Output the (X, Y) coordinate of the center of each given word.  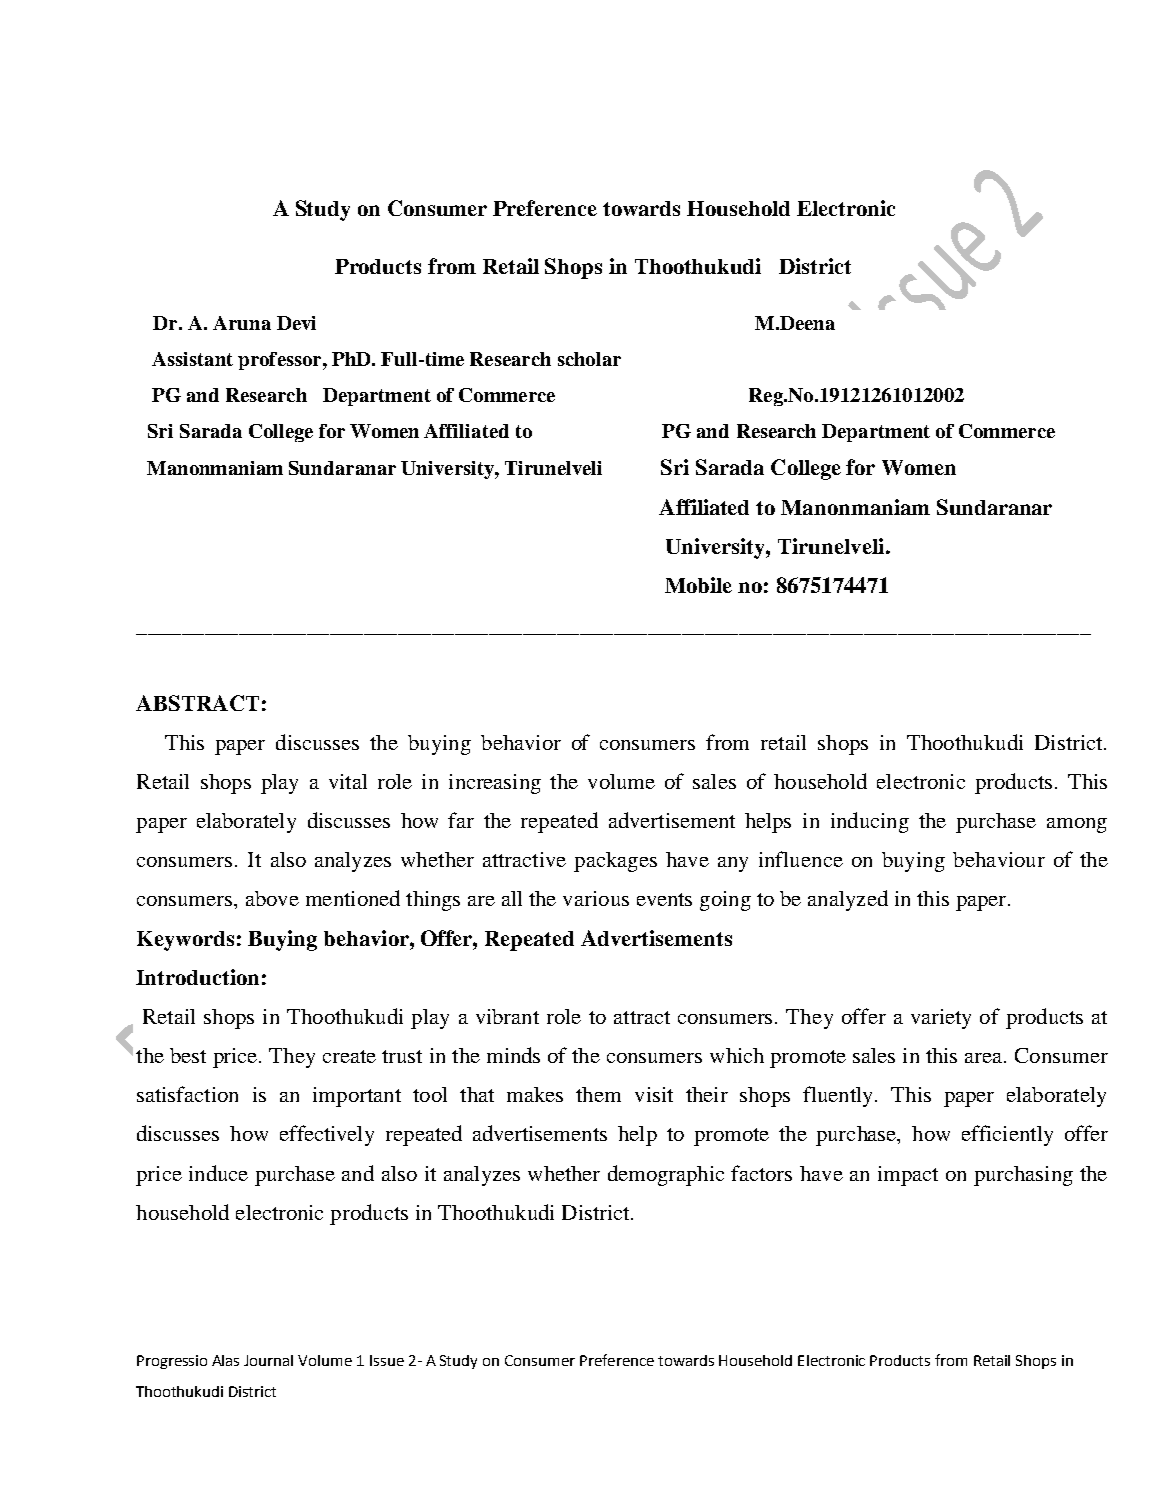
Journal (268, 1360)
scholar (589, 359)
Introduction (197, 977)
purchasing (1023, 1176)
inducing (870, 822)
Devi (296, 323)
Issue (387, 1360)
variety (941, 1019)
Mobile (698, 585)
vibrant (507, 1016)
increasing (495, 784)
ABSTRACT (197, 703)
